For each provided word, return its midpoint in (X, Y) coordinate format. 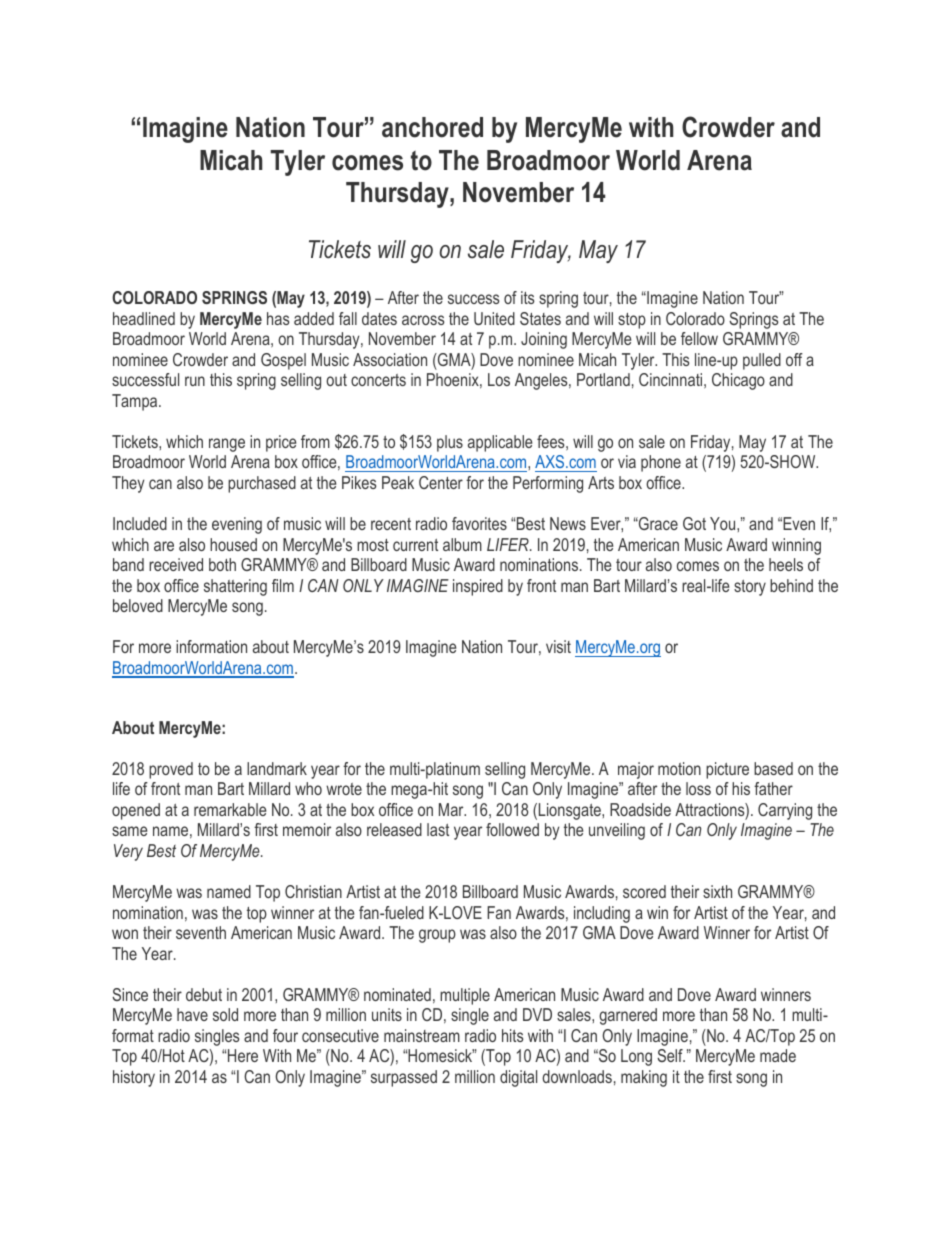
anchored (432, 127)
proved (171, 770)
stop (632, 321)
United (494, 318)
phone (661, 463)
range (227, 445)
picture (727, 770)
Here (243, 1055)
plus (450, 443)
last (438, 829)
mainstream (422, 1035)
